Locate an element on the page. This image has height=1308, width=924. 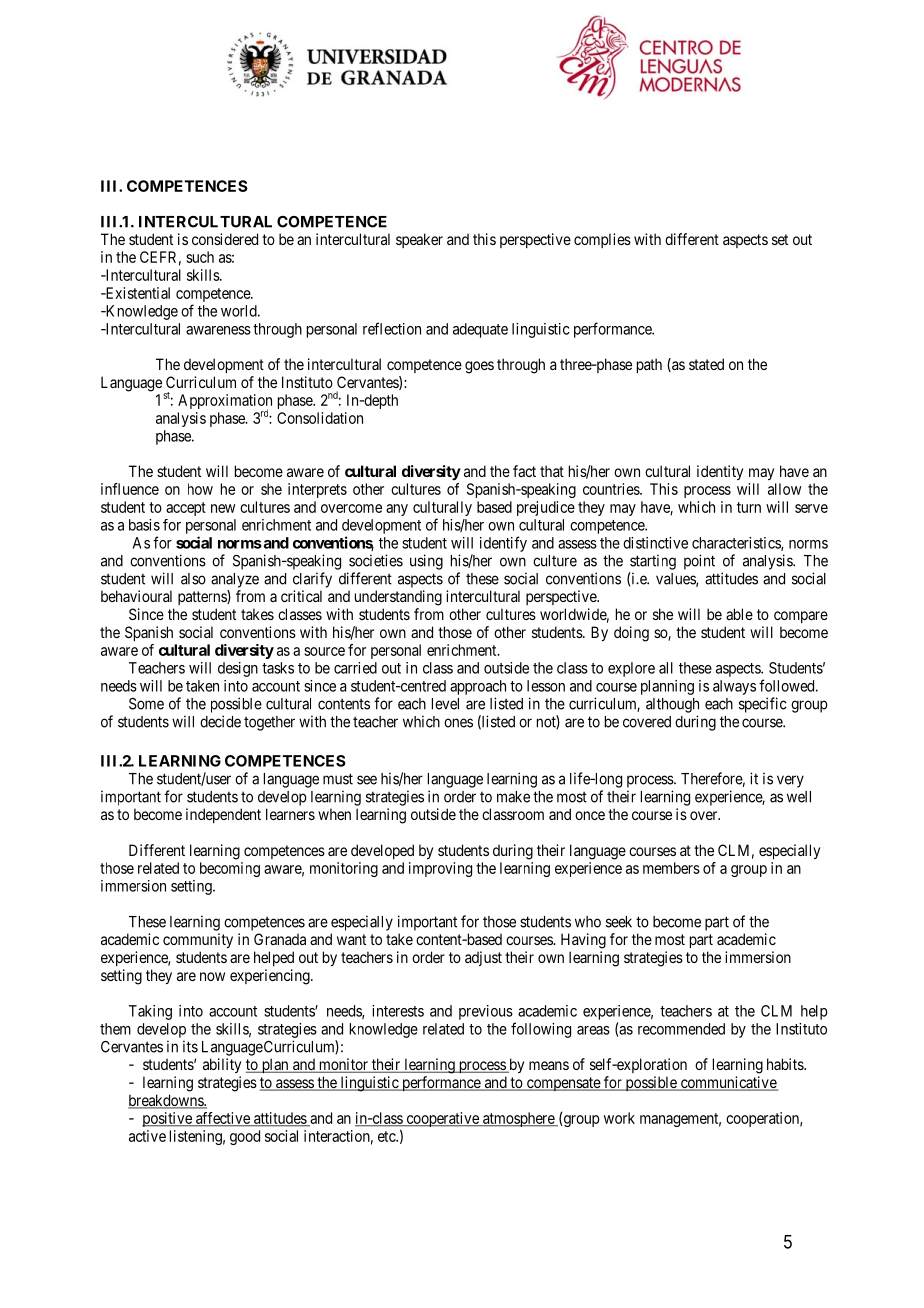
such is located at coordinates (200, 257).
